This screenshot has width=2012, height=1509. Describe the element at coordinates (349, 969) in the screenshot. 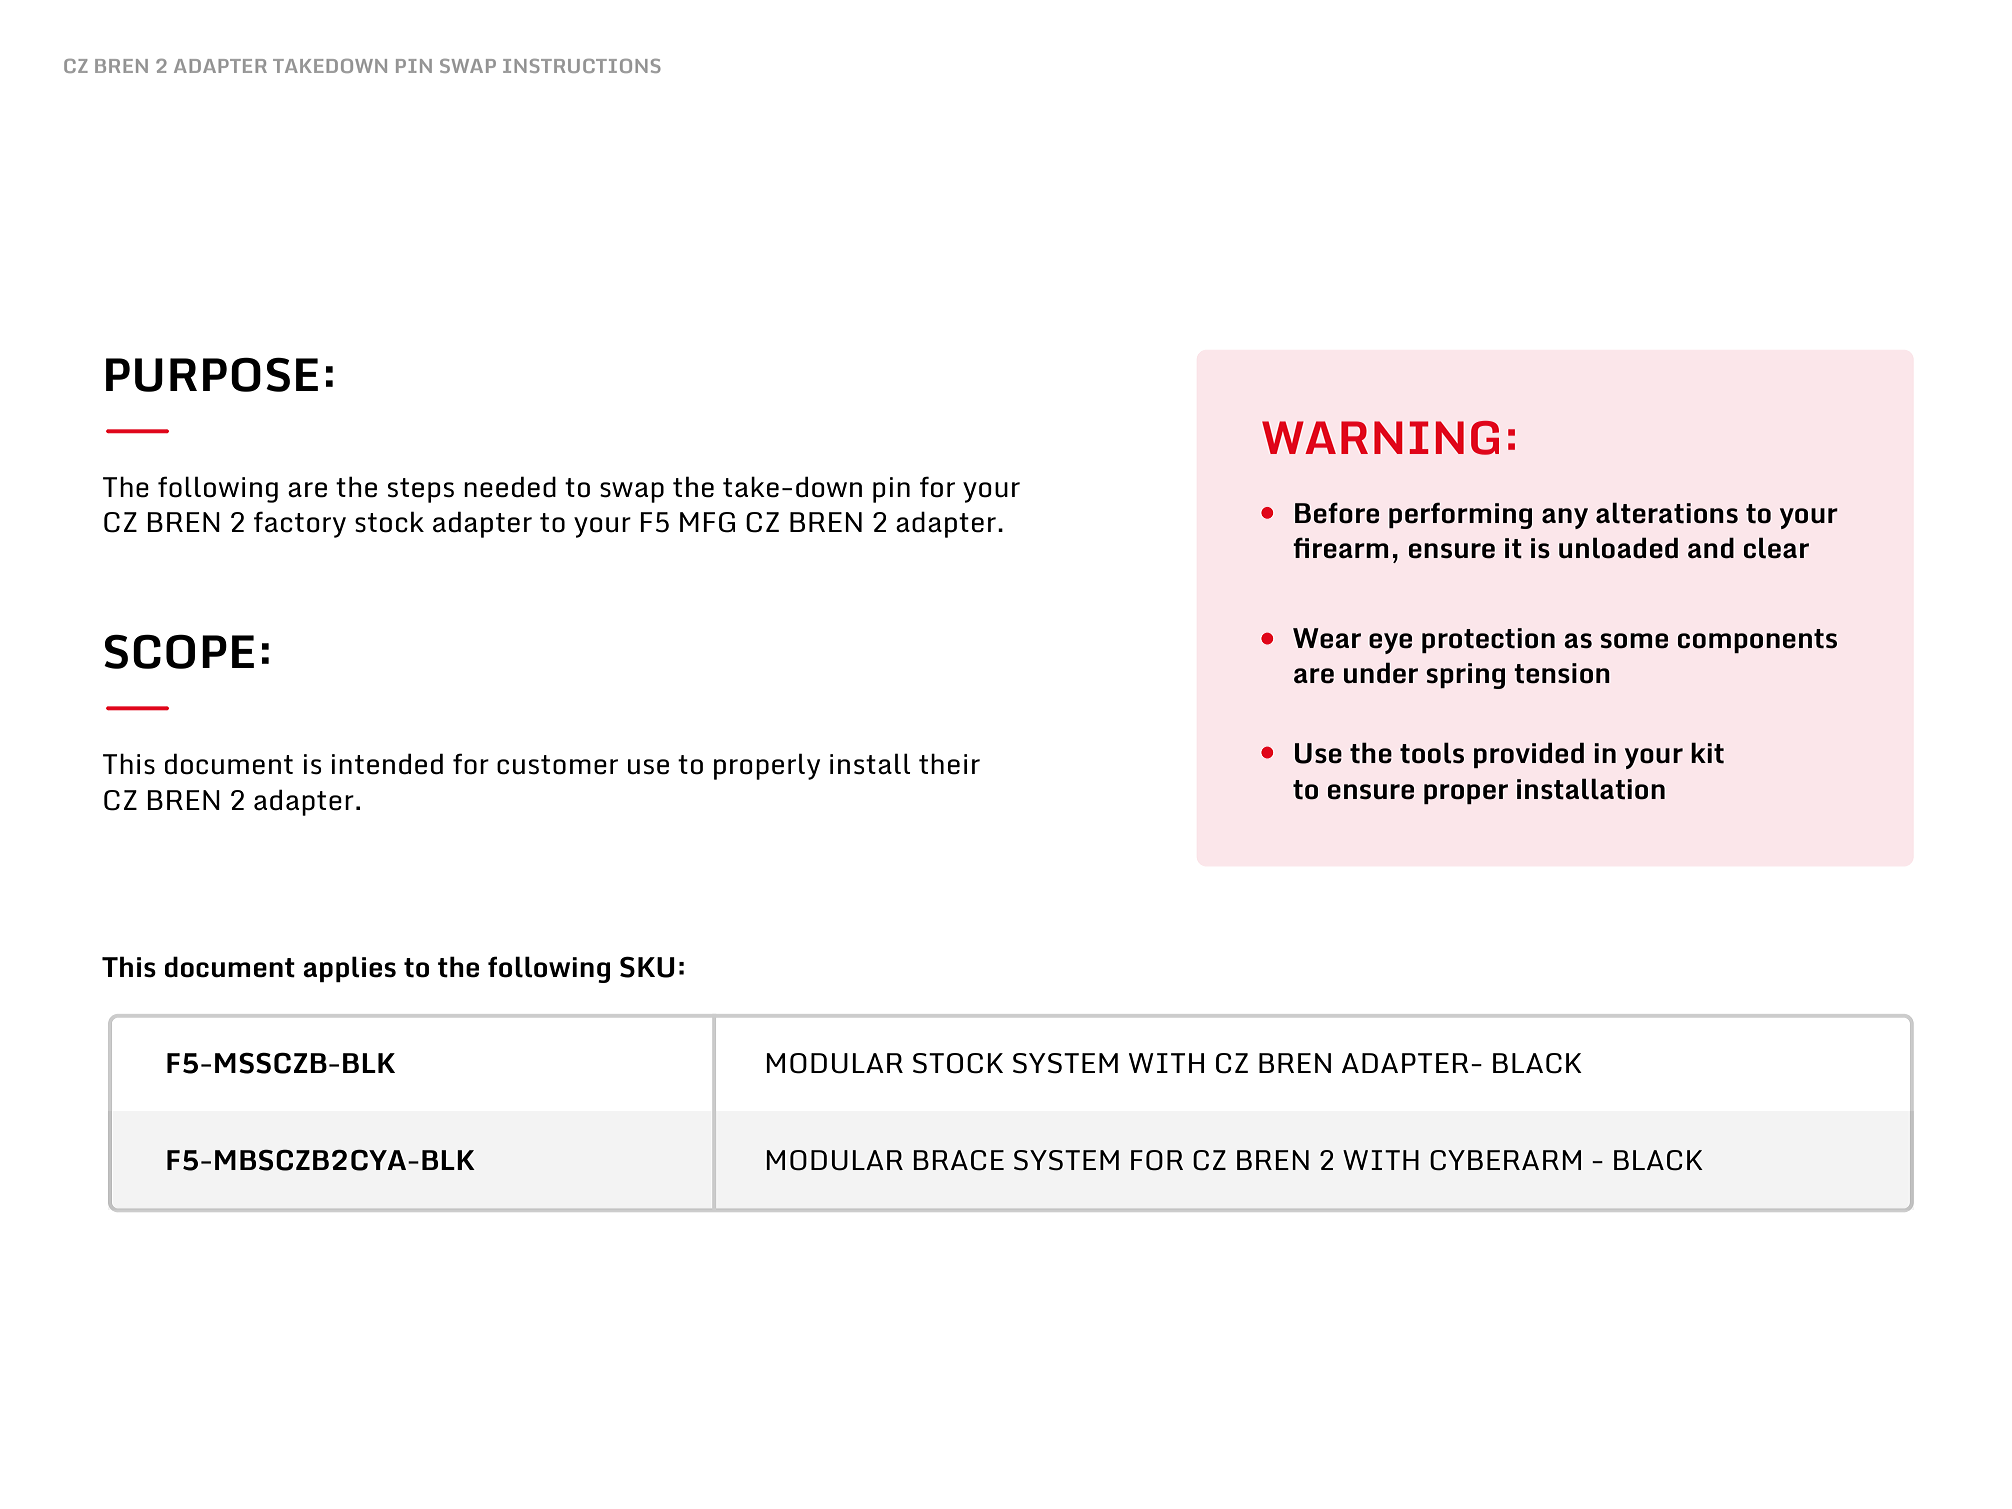

I see `applies` at that location.
